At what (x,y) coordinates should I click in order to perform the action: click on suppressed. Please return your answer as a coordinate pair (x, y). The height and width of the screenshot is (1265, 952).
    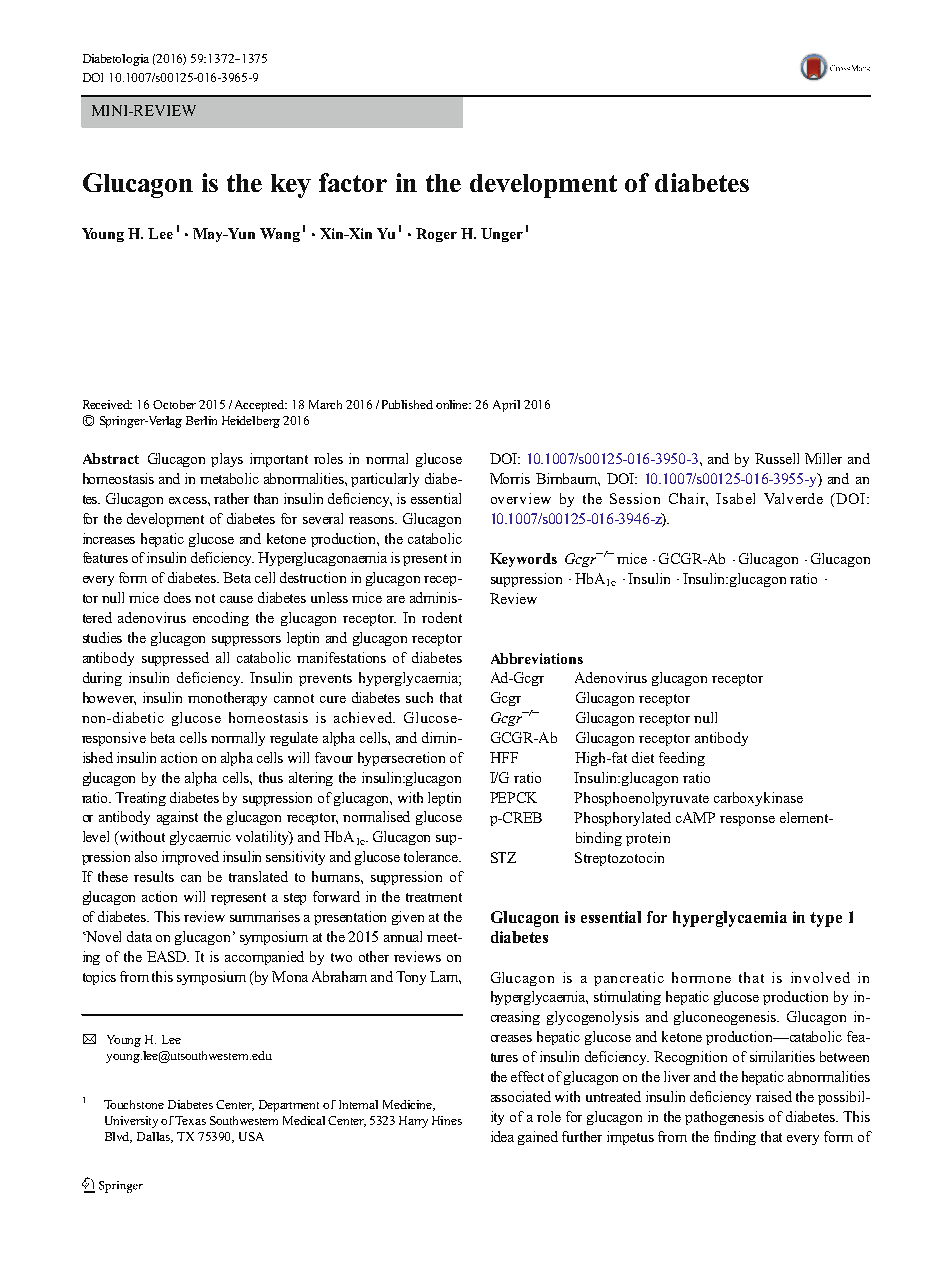
    Looking at the image, I should click on (175, 659).
